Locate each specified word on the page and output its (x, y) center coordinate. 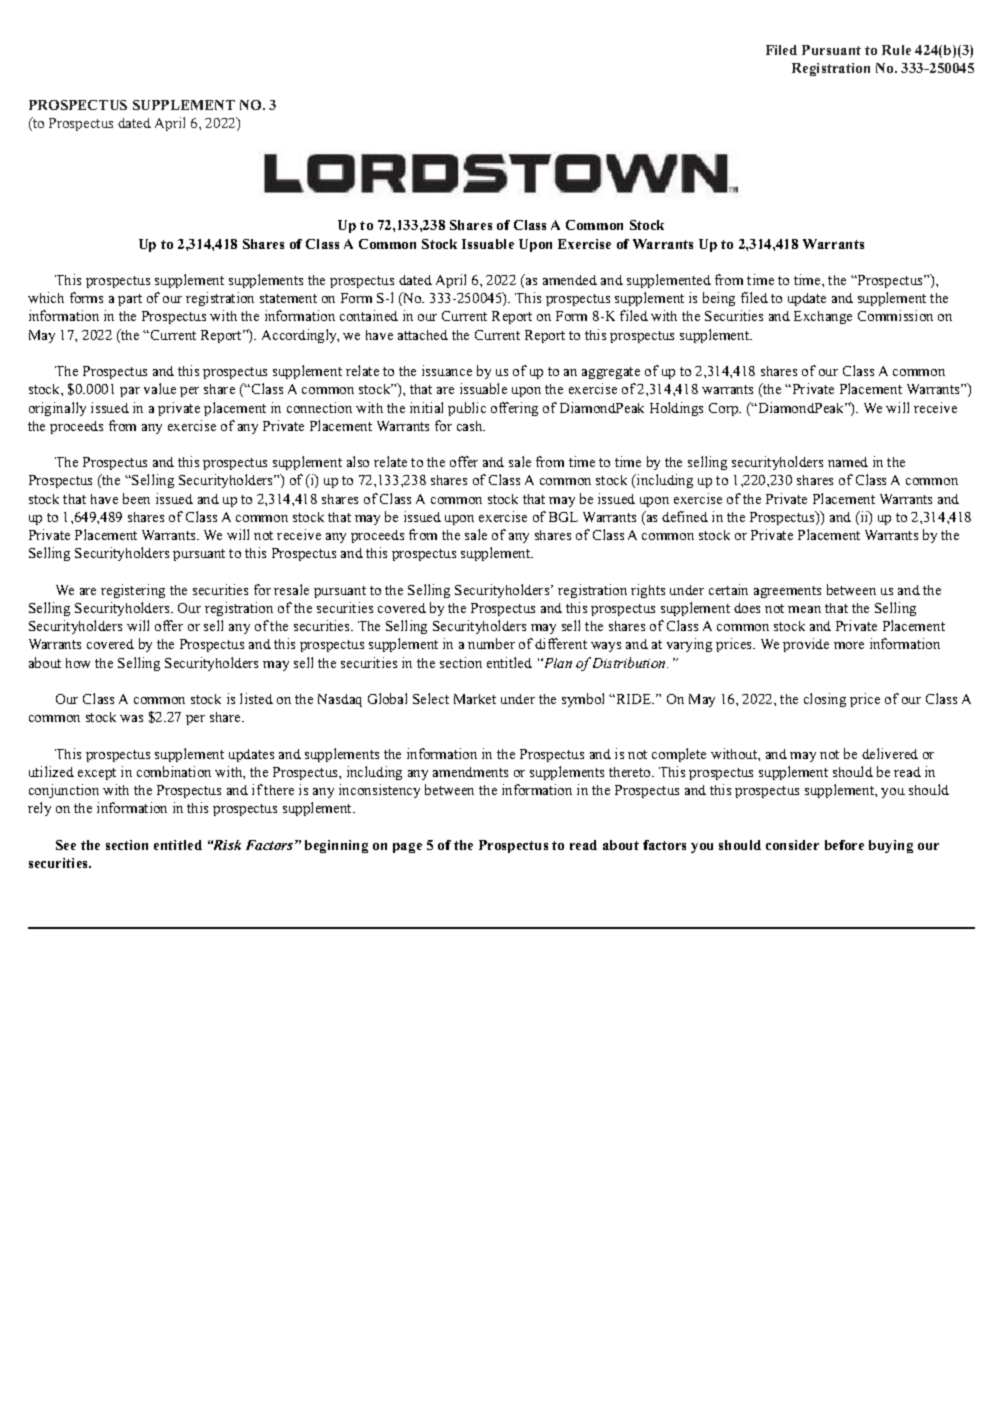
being (719, 299)
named (848, 462)
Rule (896, 50)
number (491, 643)
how (78, 663)
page (407, 848)
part (130, 300)
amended (570, 280)
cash (471, 426)
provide (806, 645)
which (46, 297)
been (136, 498)
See (66, 845)
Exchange (823, 317)
